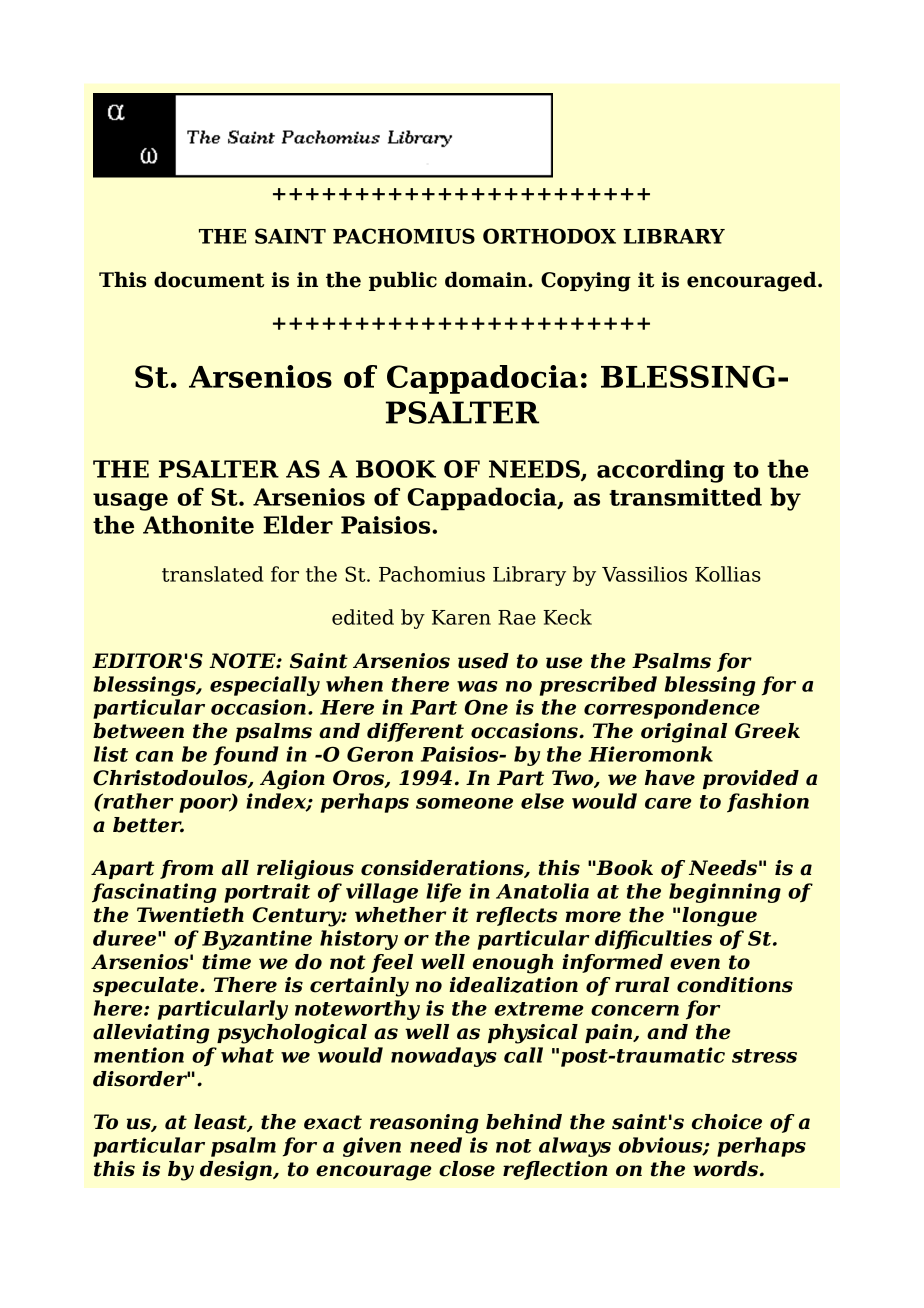  What do you see at coordinates (477, 686) in the screenshot?
I see `was` at bounding box center [477, 686].
